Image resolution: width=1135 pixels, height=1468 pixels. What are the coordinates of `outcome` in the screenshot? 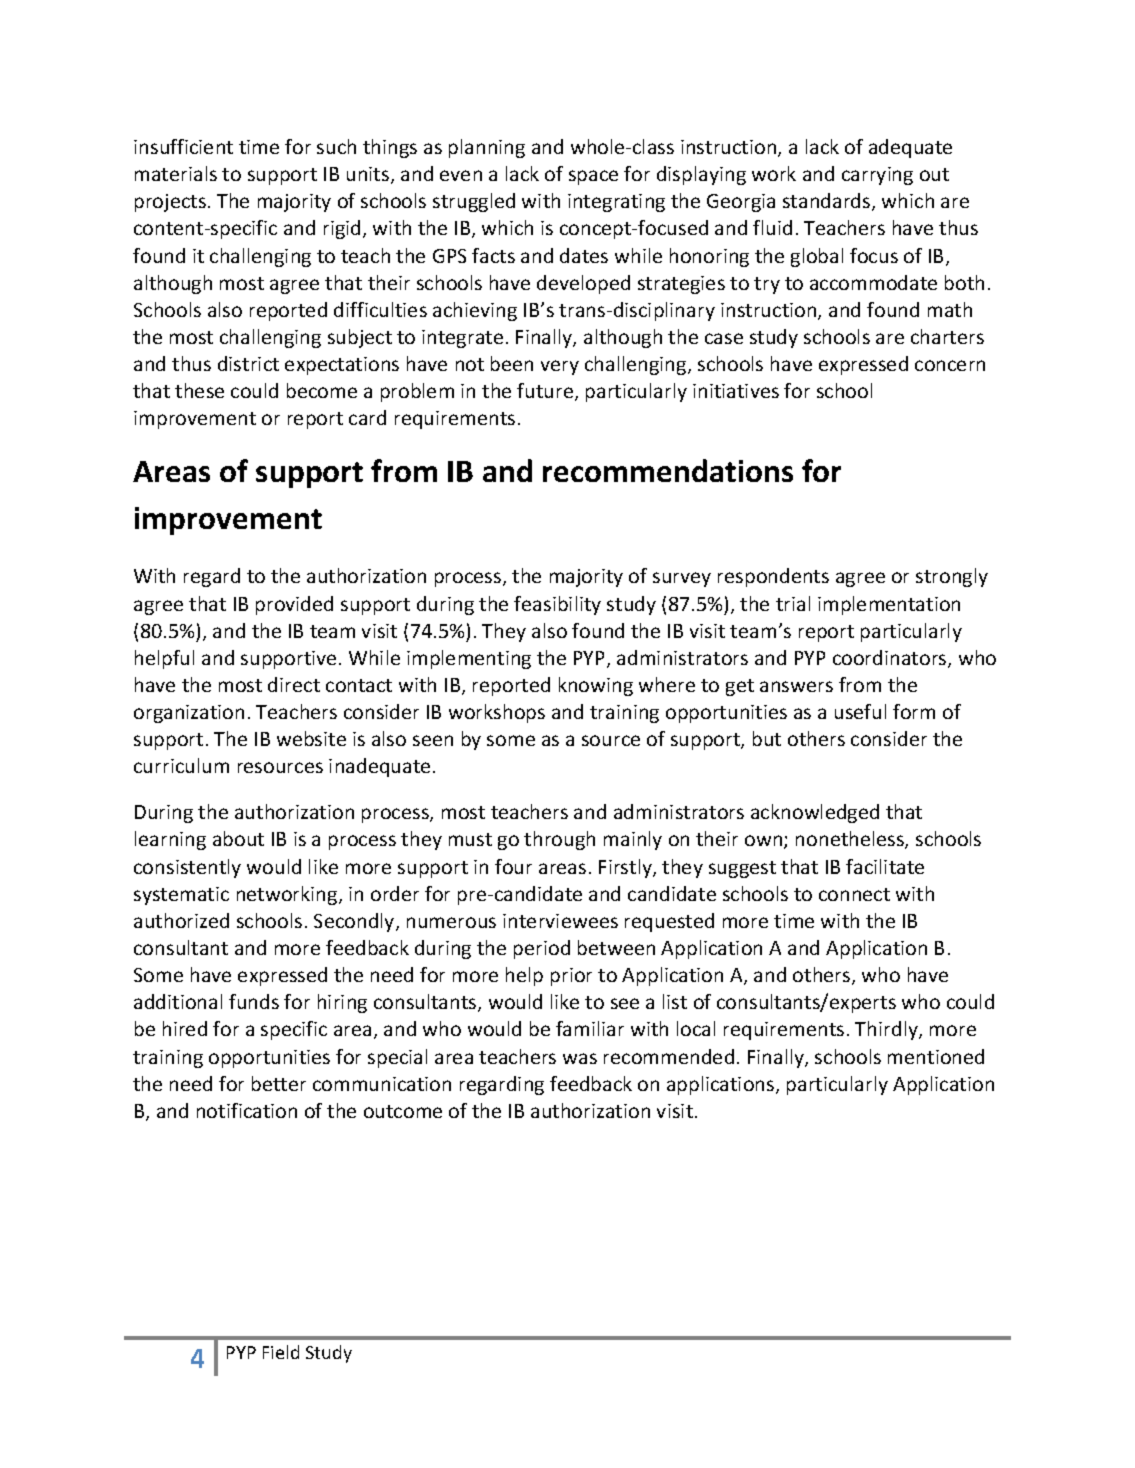 It's located at (403, 1111).
